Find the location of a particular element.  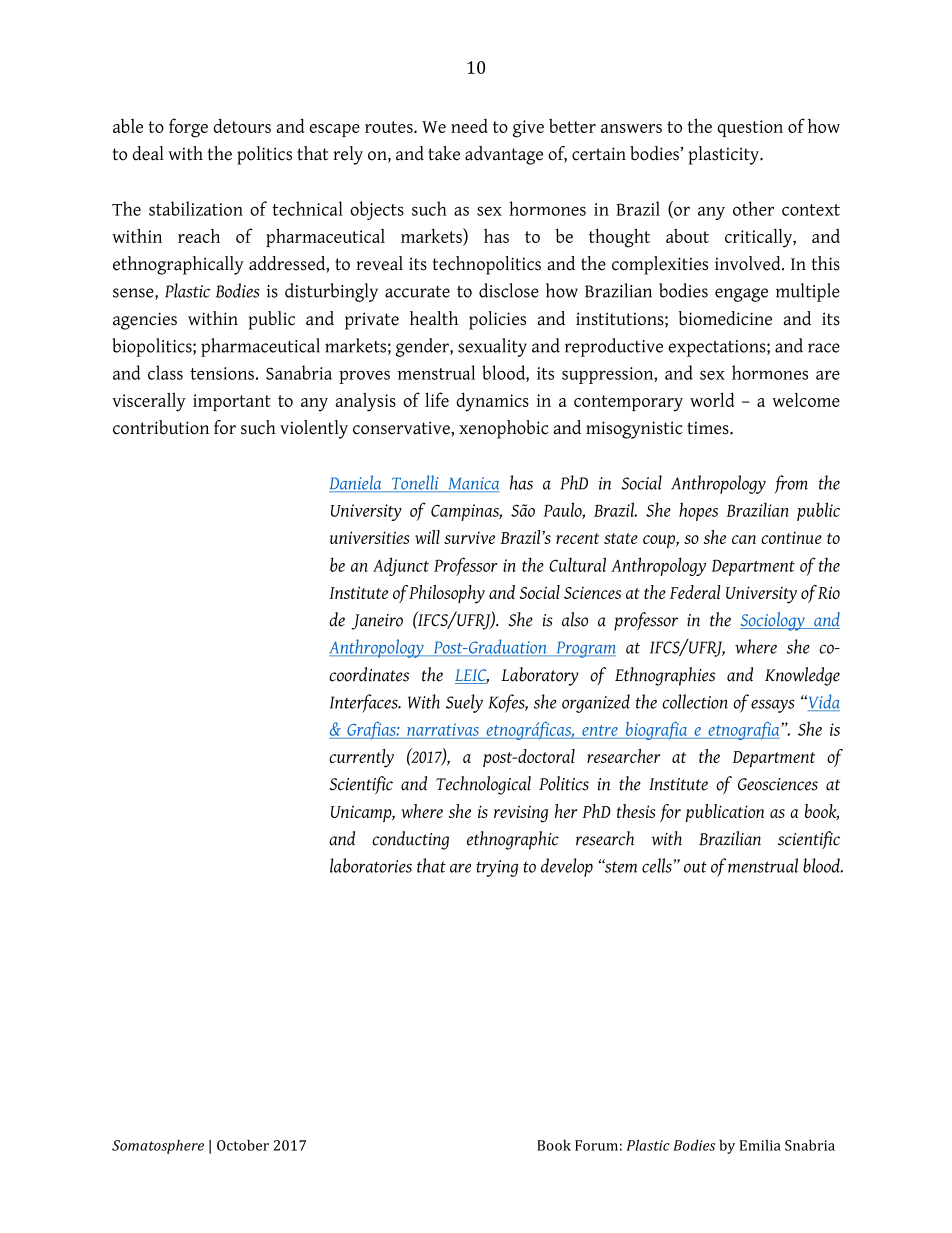

Sociology is located at coordinates (773, 621).
